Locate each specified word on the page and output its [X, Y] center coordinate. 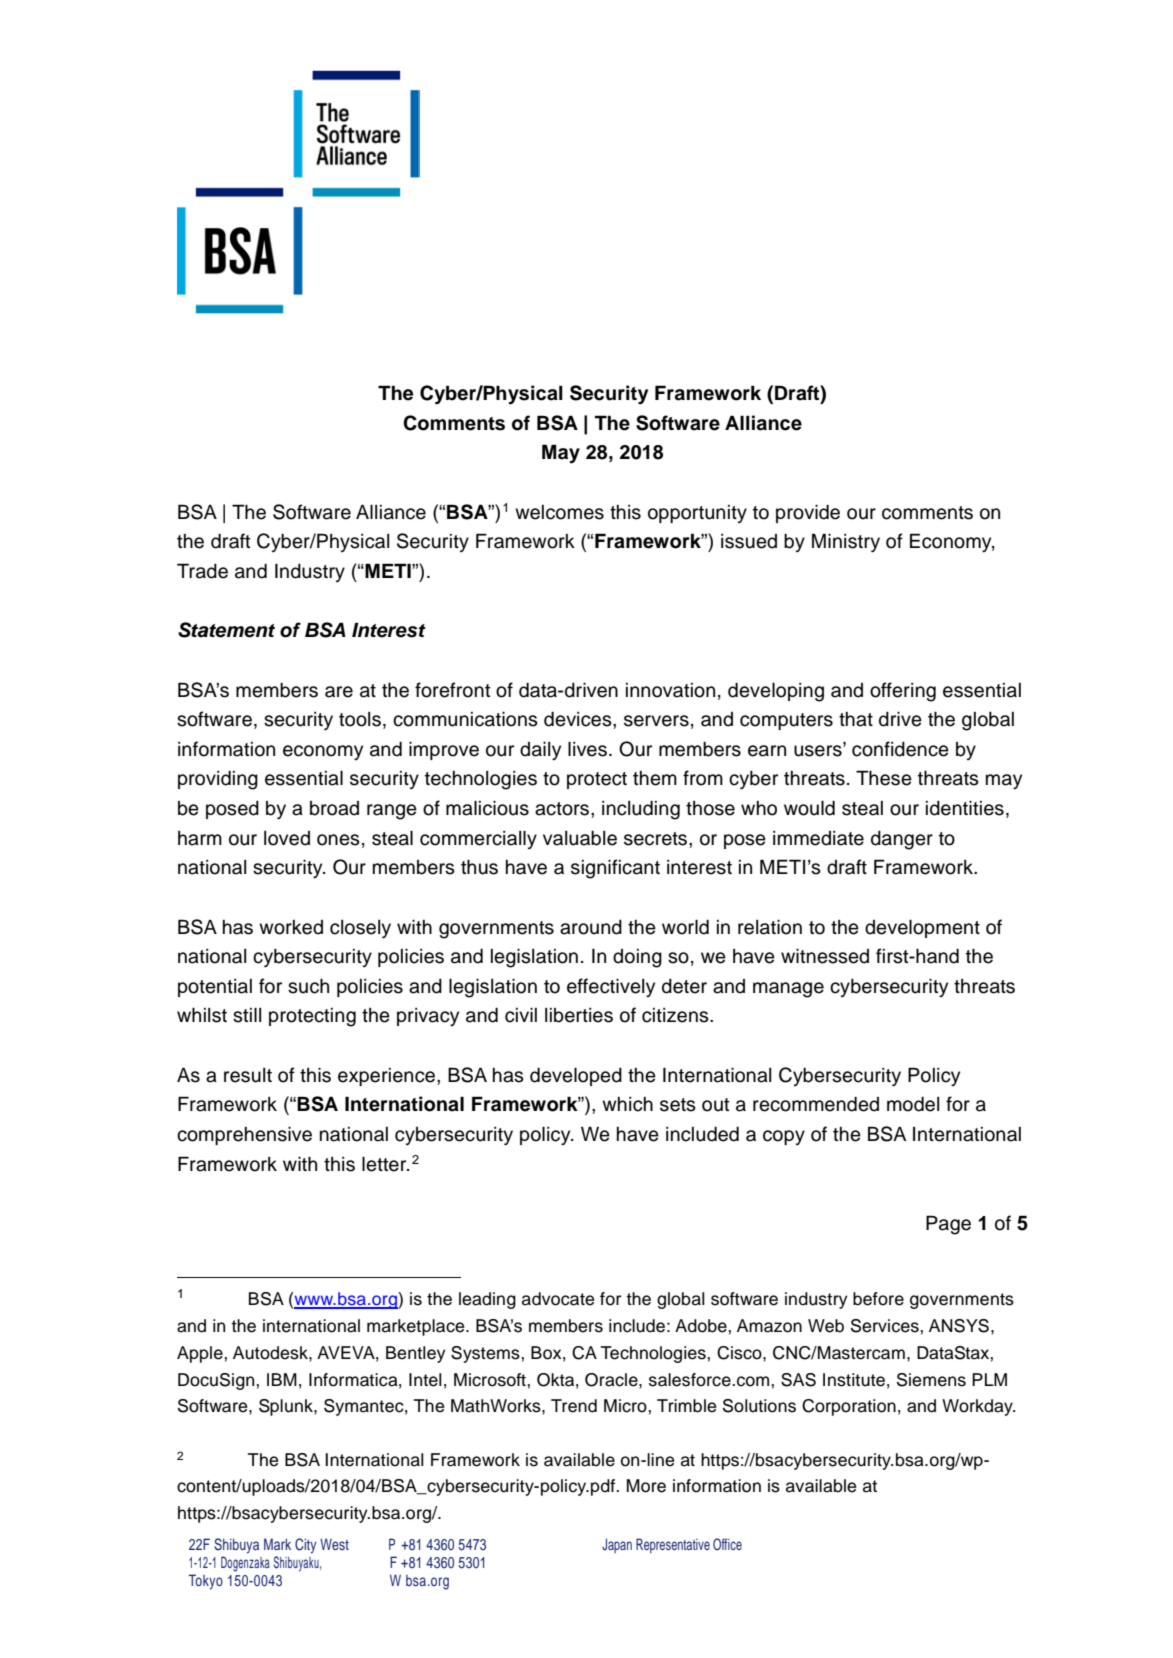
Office [727, 1544]
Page [948, 1225]
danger [902, 840]
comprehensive [244, 1136]
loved [287, 838]
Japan [617, 1545]
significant [615, 869]
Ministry [846, 542]
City [305, 1546]
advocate [558, 1299]
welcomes [559, 512]
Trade [202, 571]
